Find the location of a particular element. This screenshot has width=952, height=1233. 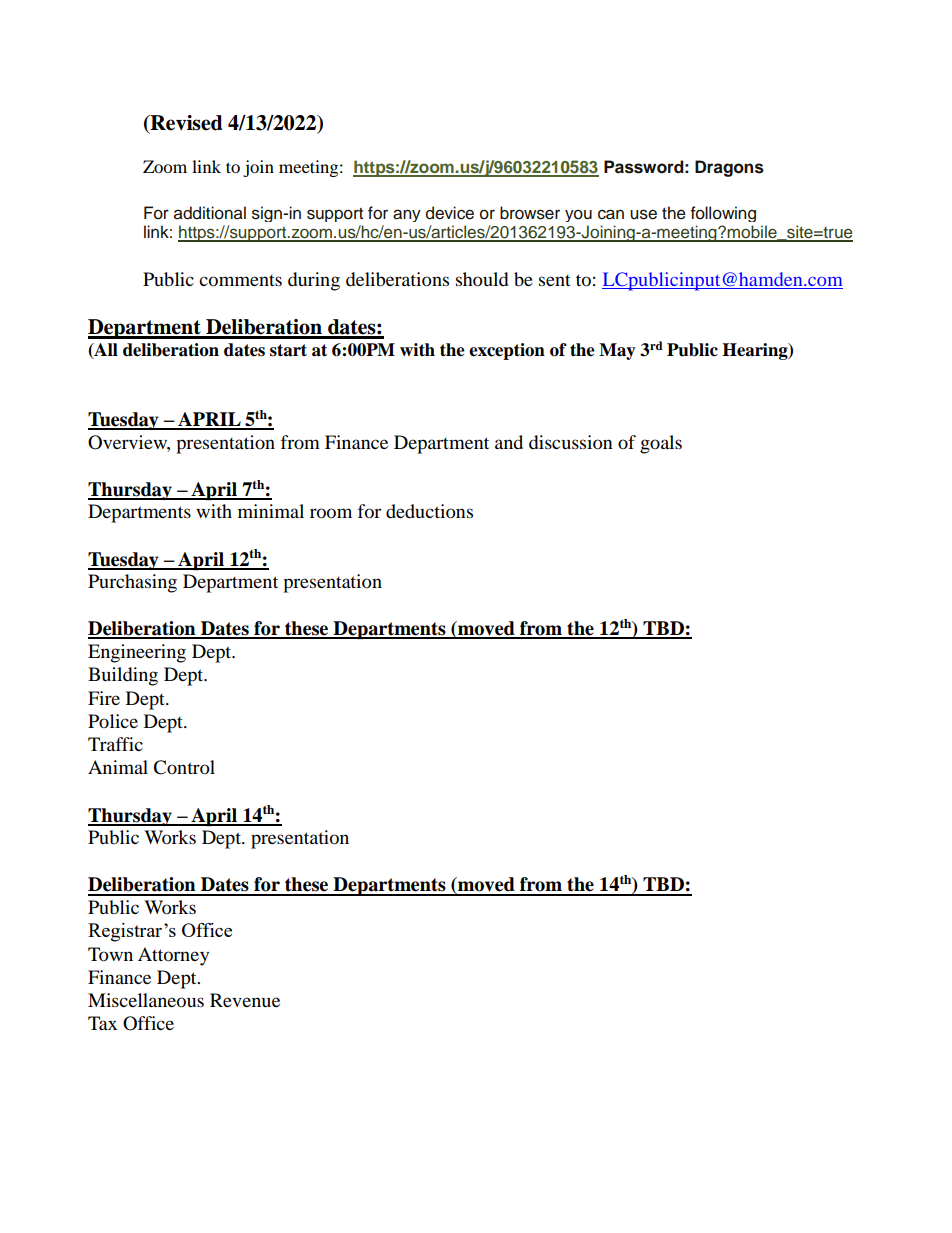

Attorney is located at coordinates (173, 956).
